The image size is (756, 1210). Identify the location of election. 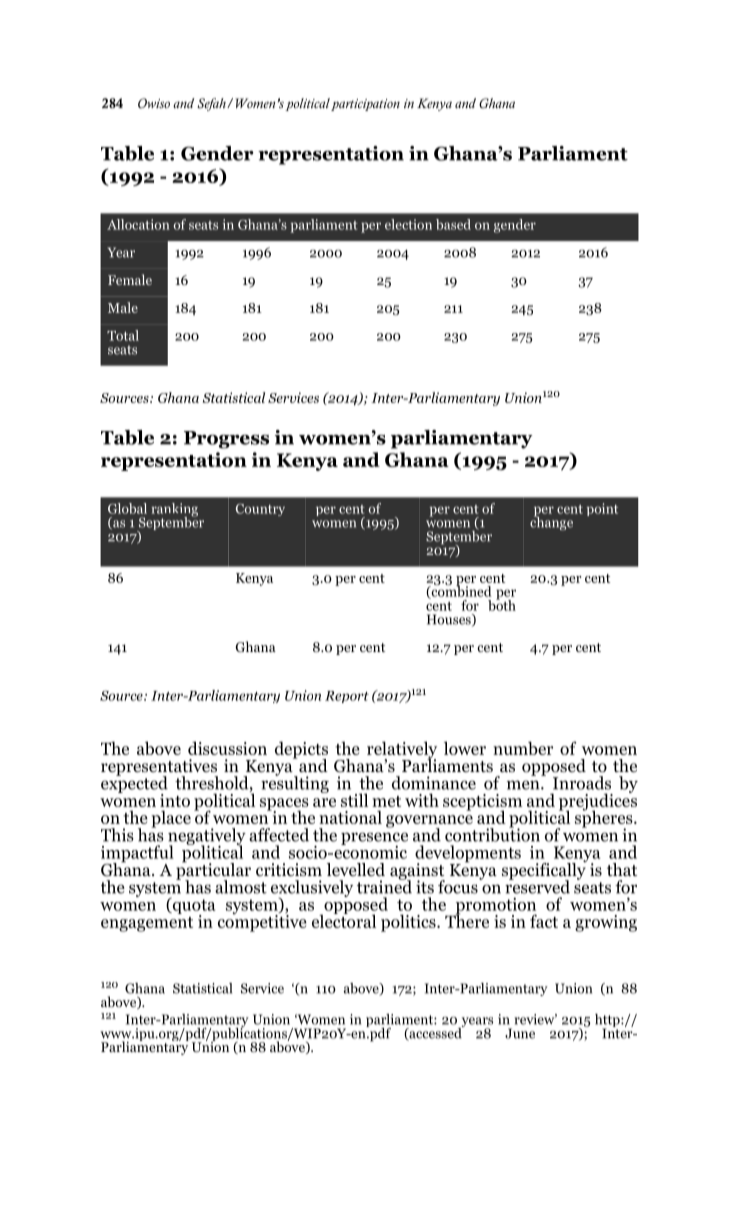
(408, 224).
